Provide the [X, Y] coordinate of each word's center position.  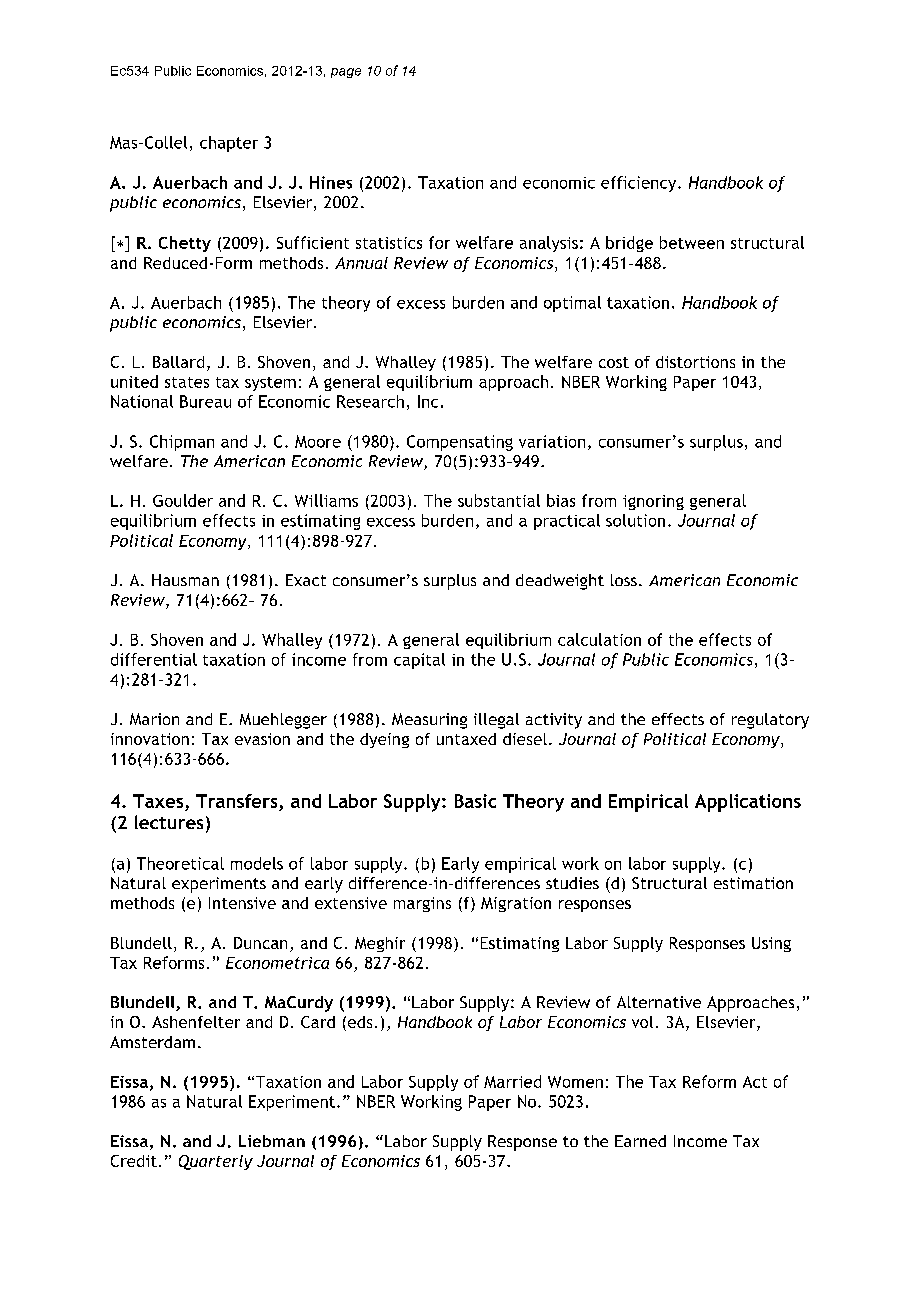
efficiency [640, 184]
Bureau [205, 401]
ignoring [653, 502]
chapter [229, 144]
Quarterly [216, 1162]
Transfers [236, 801]
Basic [475, 801]
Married [512, 1081]
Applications [748, 803]
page [346, 73]
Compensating [460, 443]
